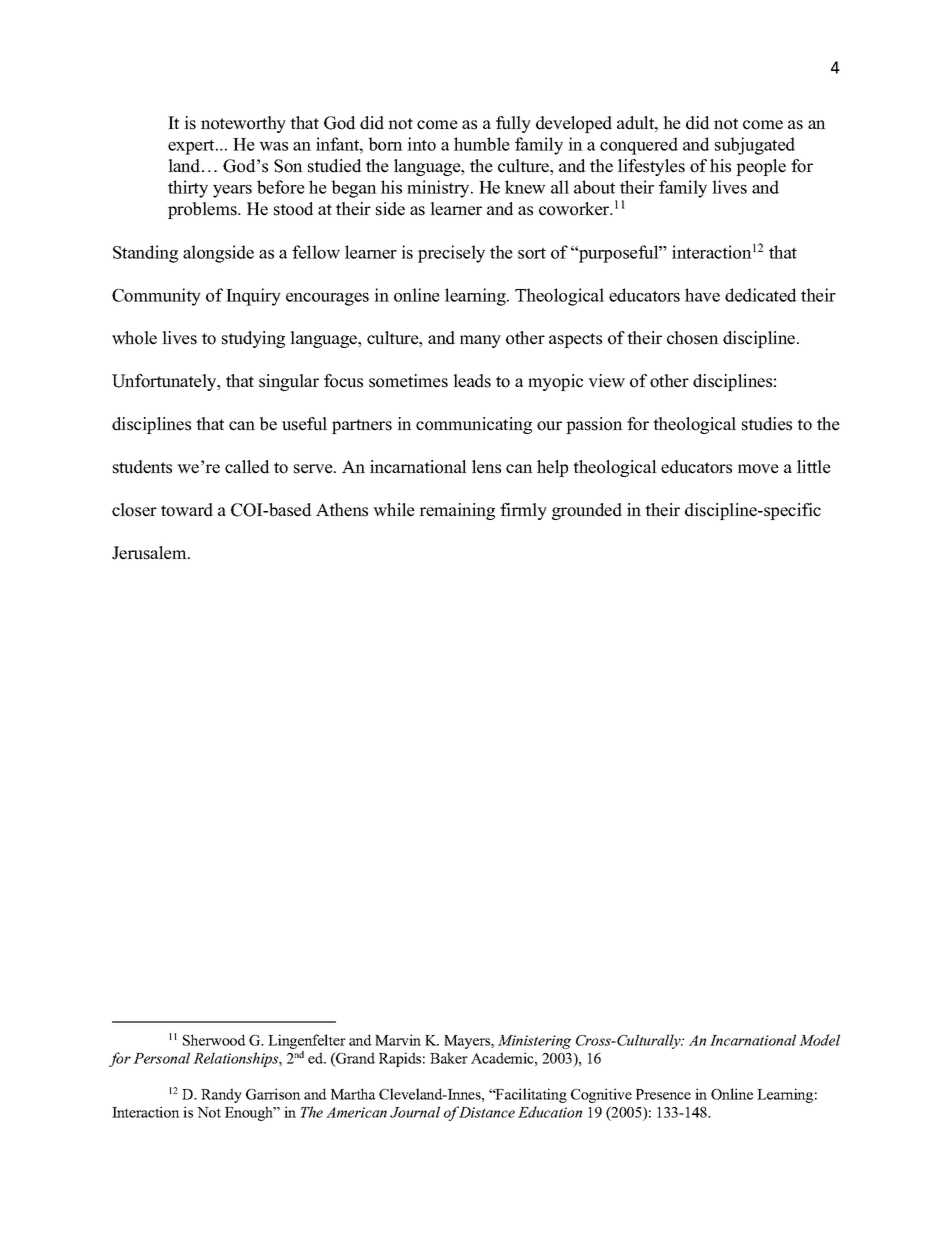 The width and height of the screenshot is (952, 1233). I want to click on move, so click(758, 469).
